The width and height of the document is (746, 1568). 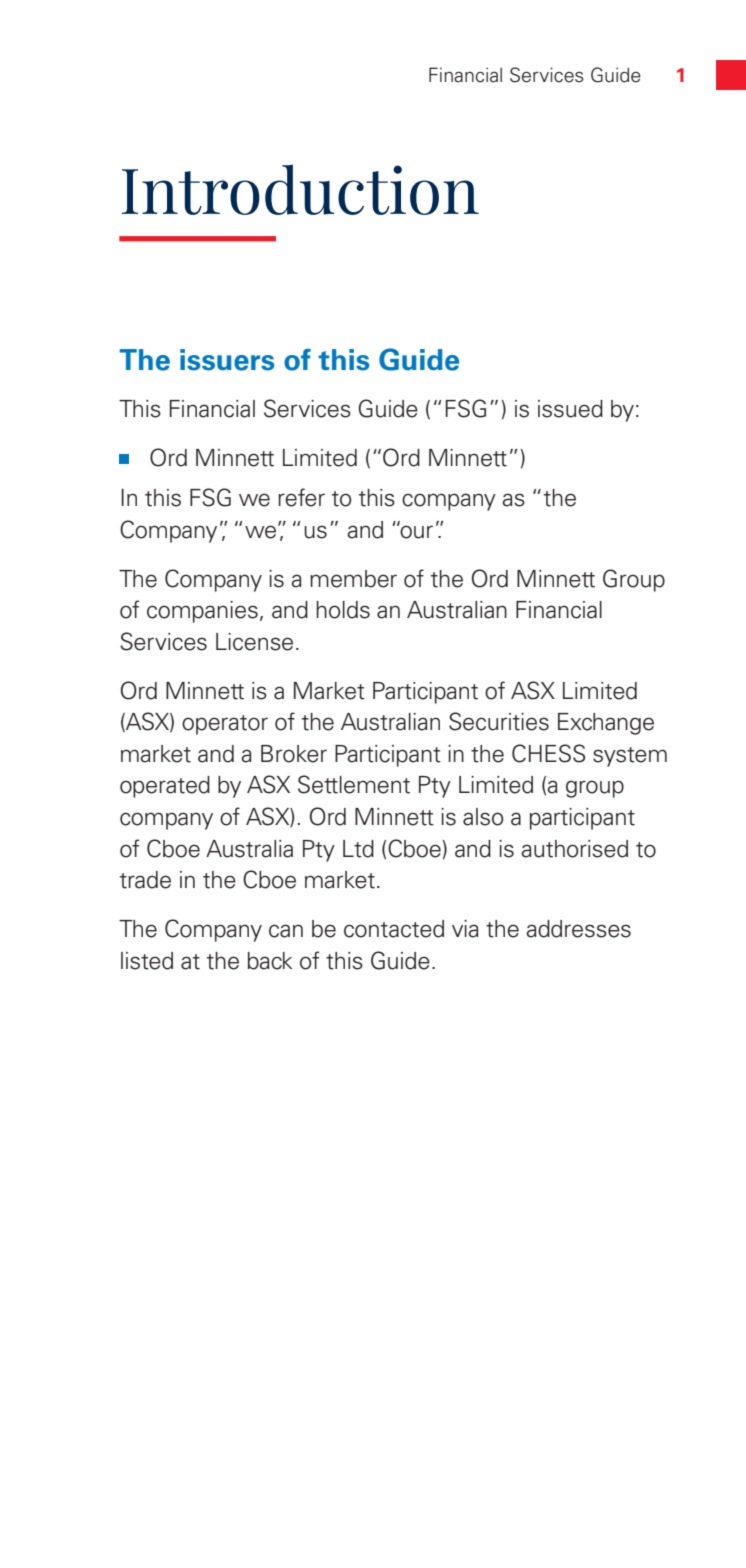 I want to click on issued, so click(x=570, y=409).
